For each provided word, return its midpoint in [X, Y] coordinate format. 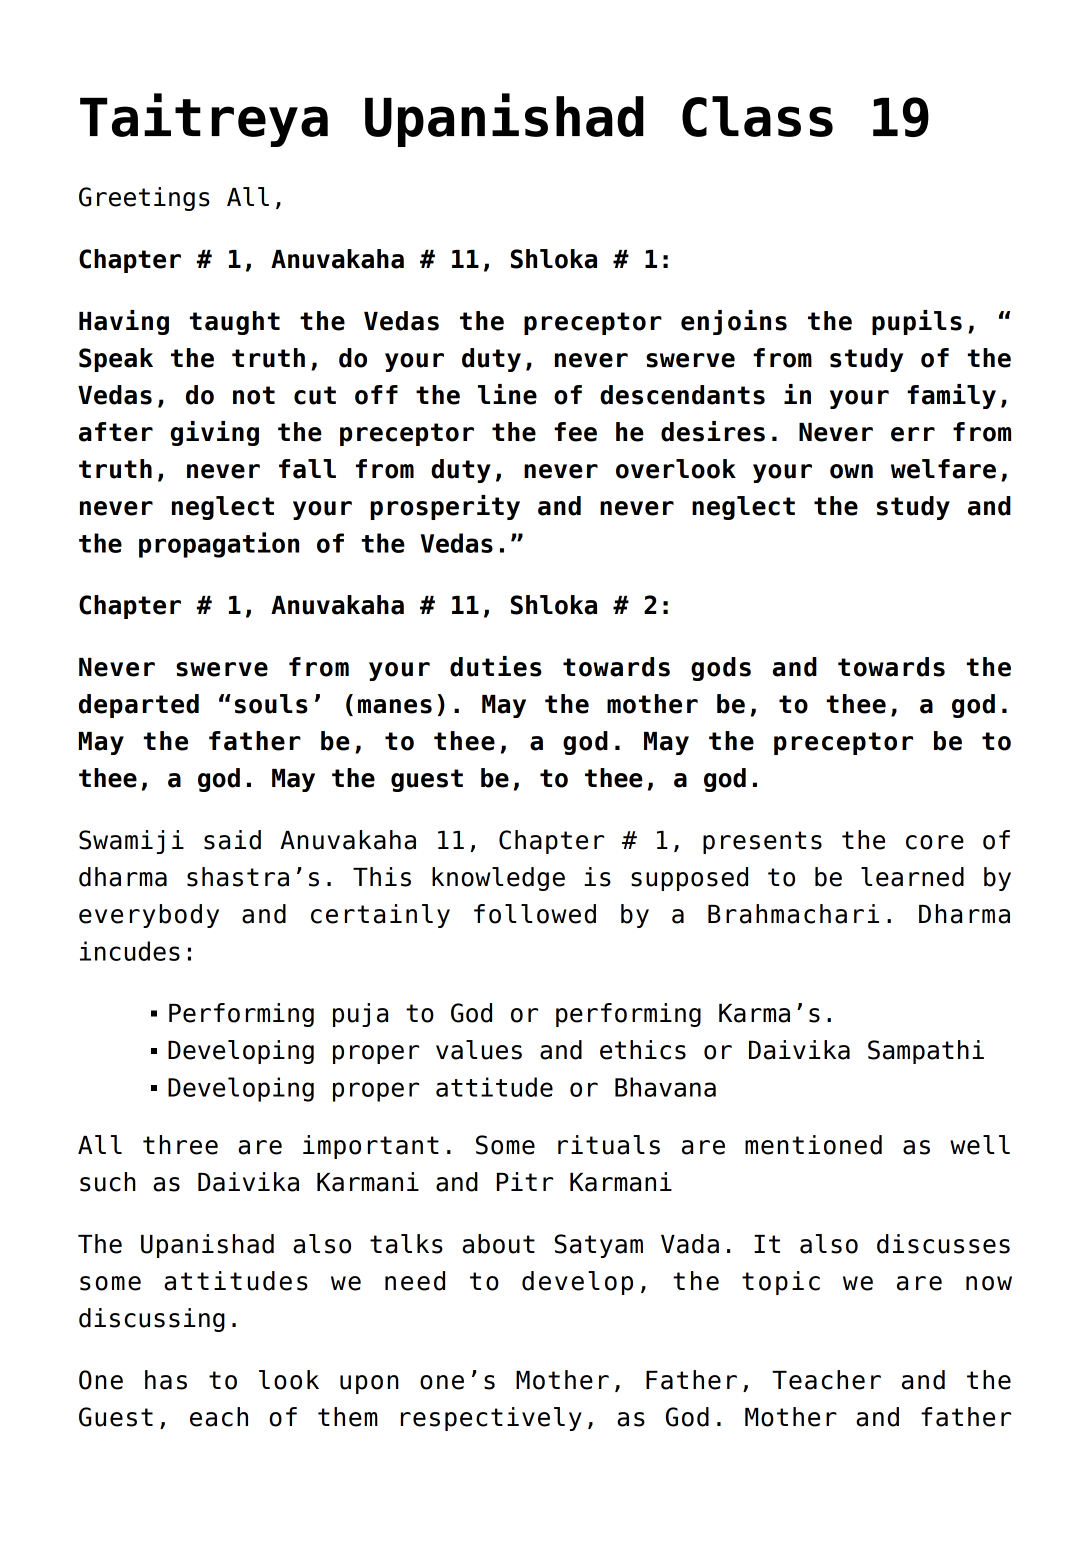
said [232, 840]
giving [215, 433]
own [851, 471]
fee [575, 432]
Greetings [144, 199]
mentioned [813, 1145]
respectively [491, 1419]
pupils [917, 322]
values [479, 1050]
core [935, 842]
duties [496, 666]
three [180, 1145]
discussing [152, 1320]
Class [757, 116]
